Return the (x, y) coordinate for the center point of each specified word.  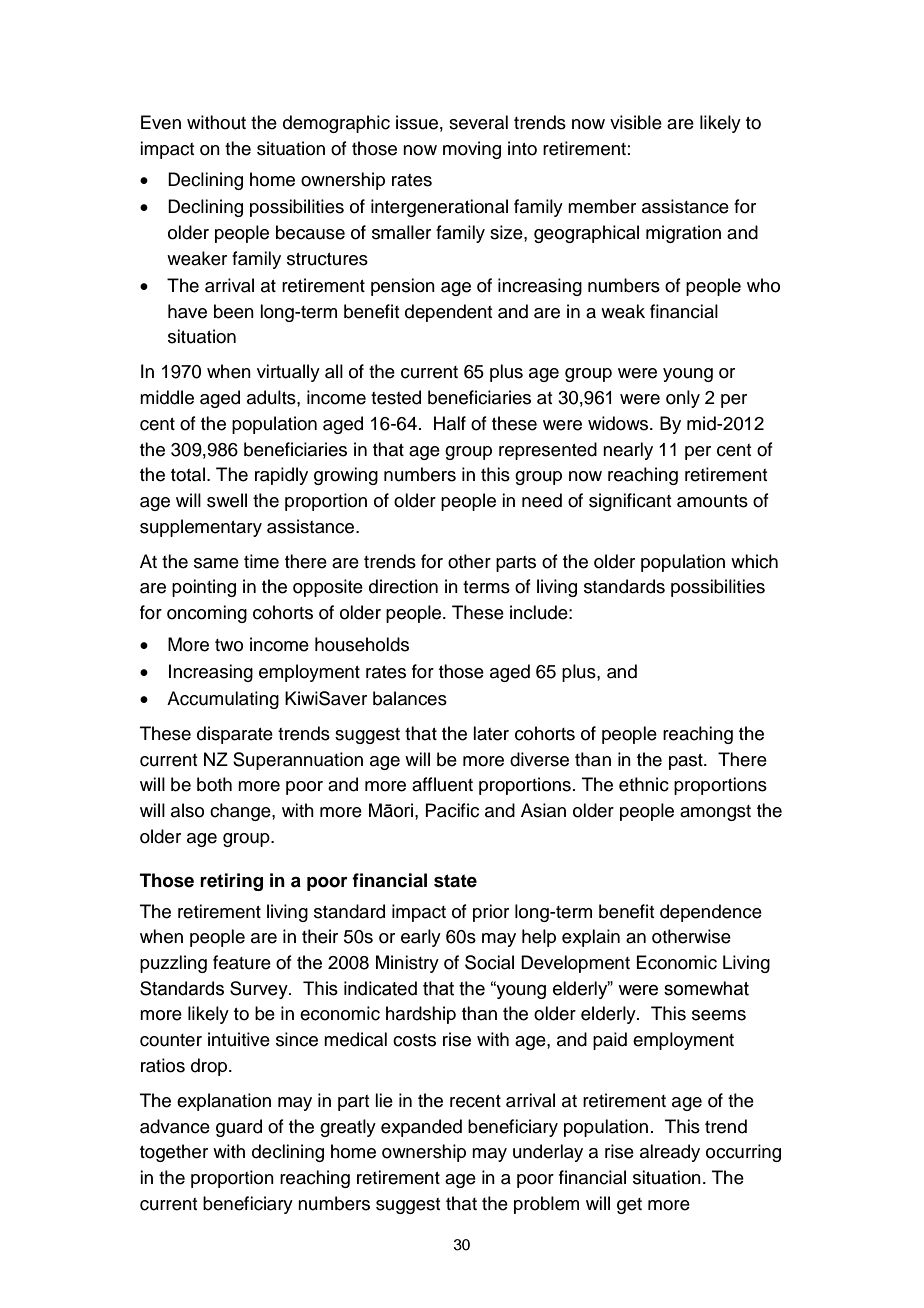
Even (161, 122)
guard (239, 1128)
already (670, 1153)
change (241, 812)
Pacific (452, 810)
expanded (421, 1128)
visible (636, 122)
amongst (715, 813)
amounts (712, 501)
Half (450, 423)
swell (227, 500)
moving (472, 150)
